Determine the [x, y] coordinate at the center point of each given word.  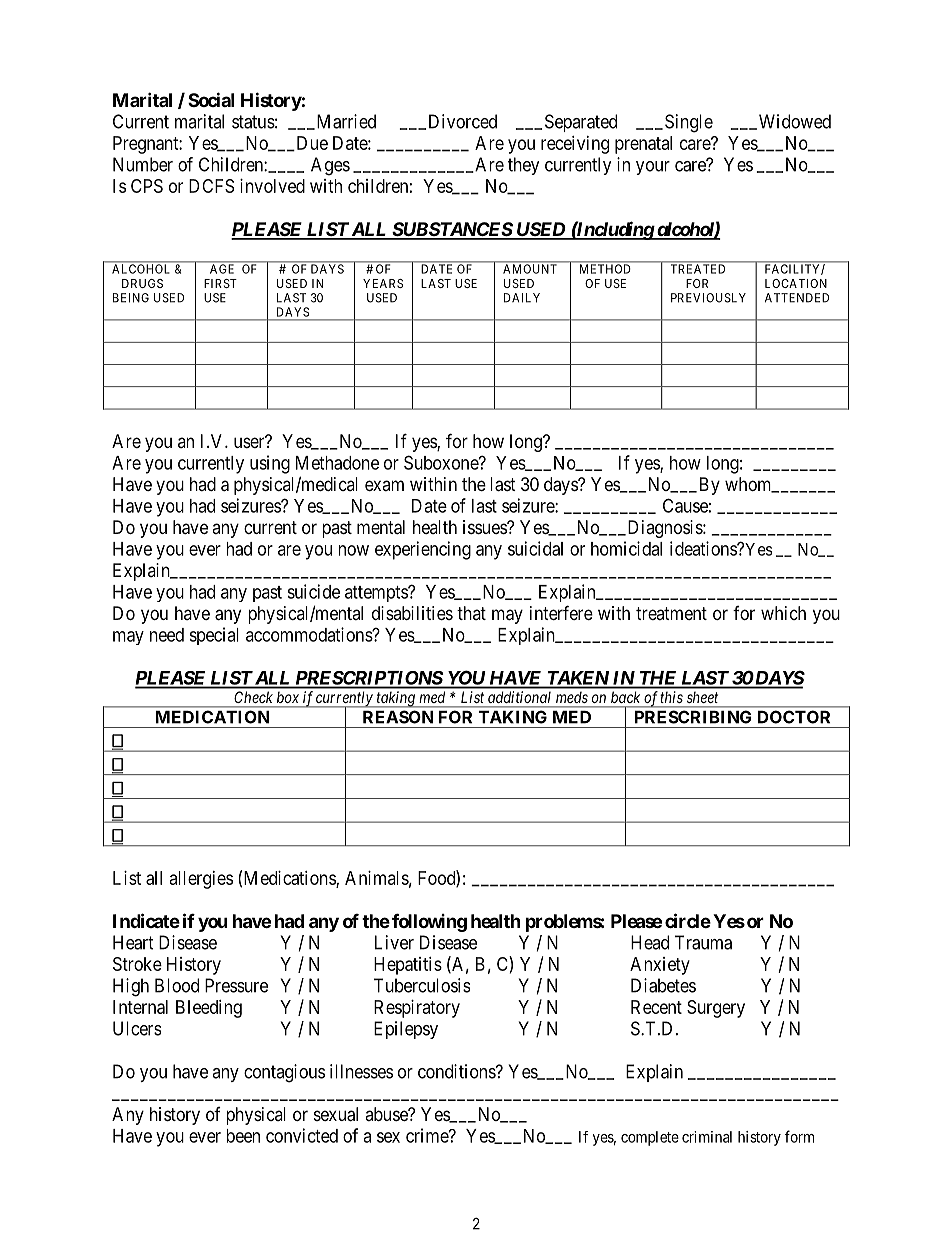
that [471, 613]
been [243, 1136]
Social [211, 99]
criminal [707, 1137]
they [524, 166]
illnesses [361, 1071]
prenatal [643, 145]
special [214, 636]
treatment [671, 613]
